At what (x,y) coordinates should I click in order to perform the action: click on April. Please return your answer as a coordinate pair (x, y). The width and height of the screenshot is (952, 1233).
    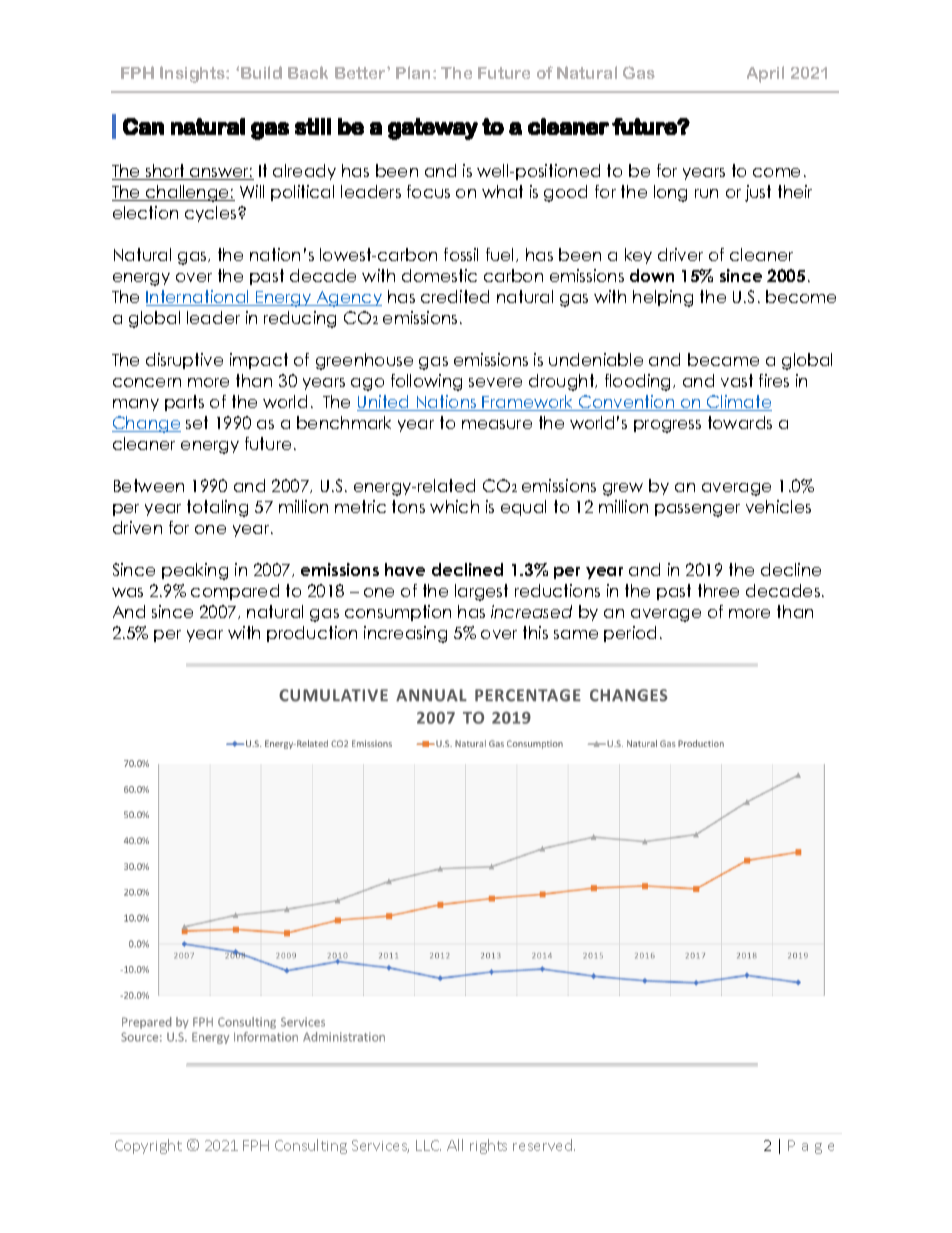
    Looking at the image, I should click on (765, 74).
